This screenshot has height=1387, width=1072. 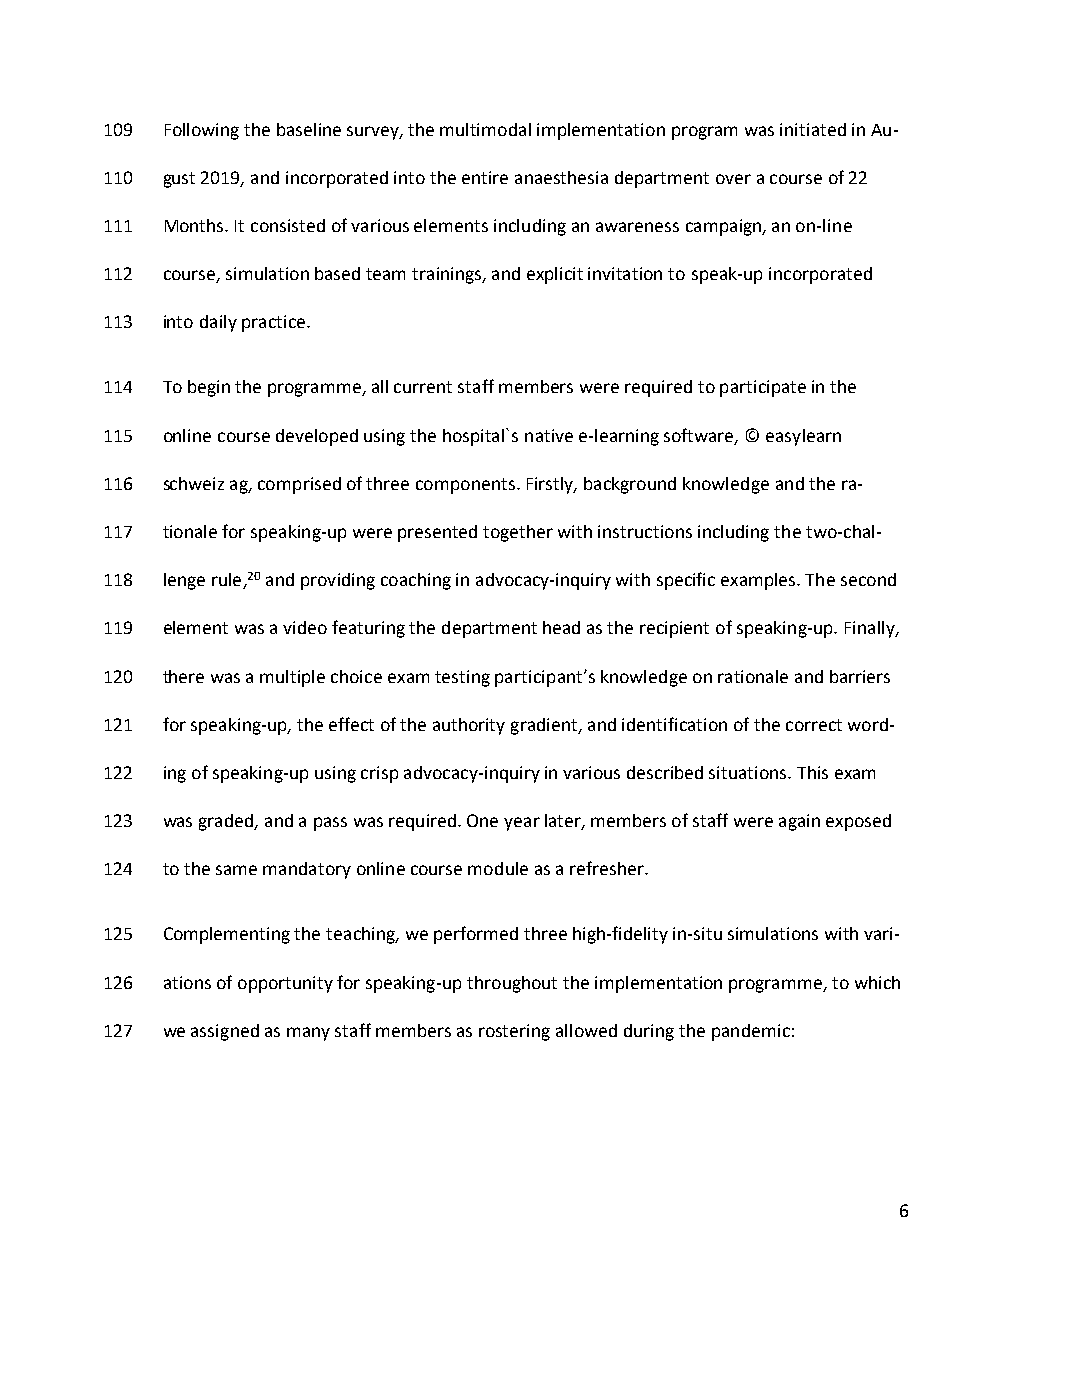 What do you see at coordinates (202, 131) in the screenshot?
I see `Following` at bounding box center [202, 131].
